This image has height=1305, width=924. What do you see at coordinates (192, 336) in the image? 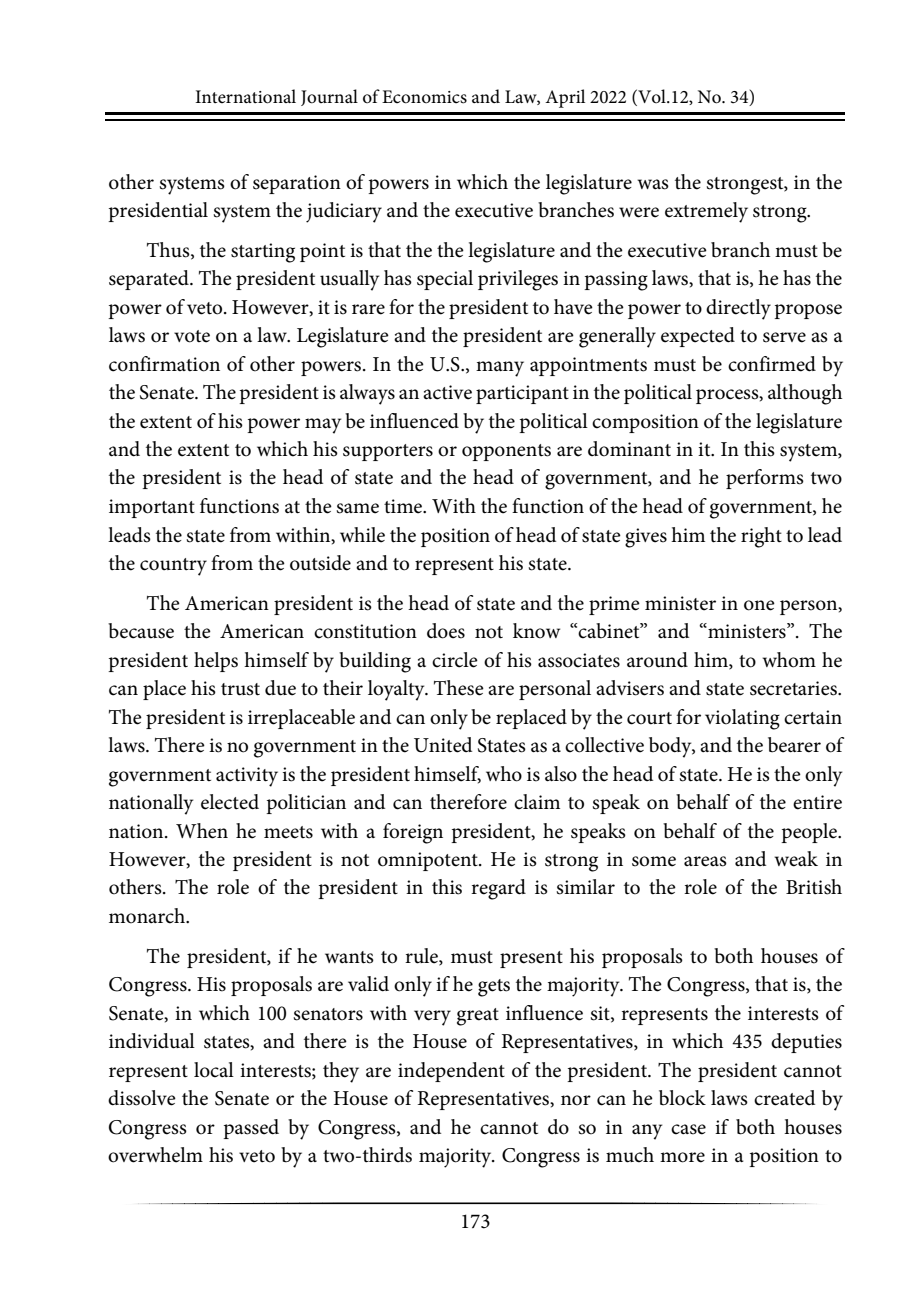
I see `vote` at bounding box center [192, 336].
